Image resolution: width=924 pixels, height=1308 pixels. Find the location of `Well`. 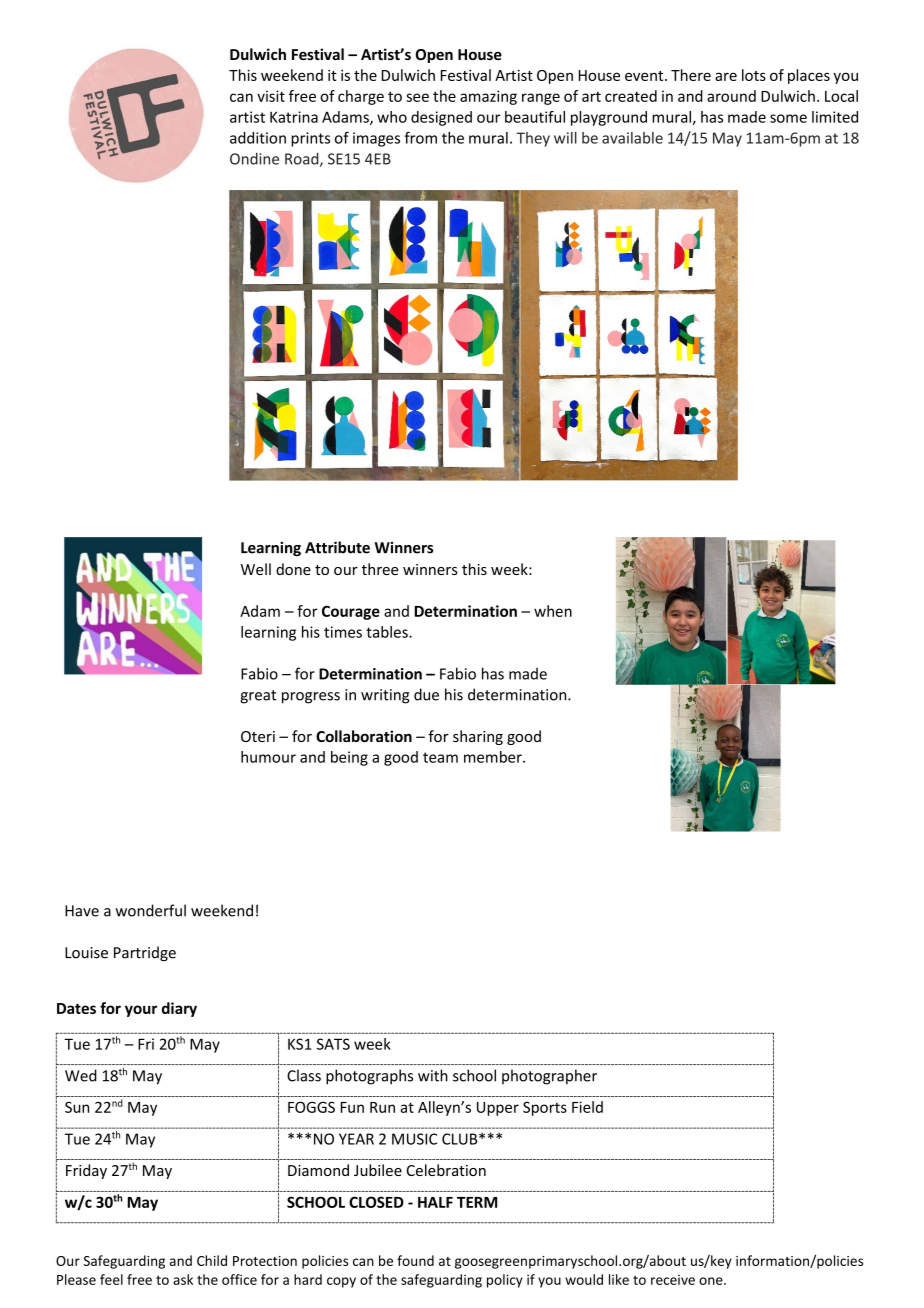

Well is located at coordinates (256, 569).
